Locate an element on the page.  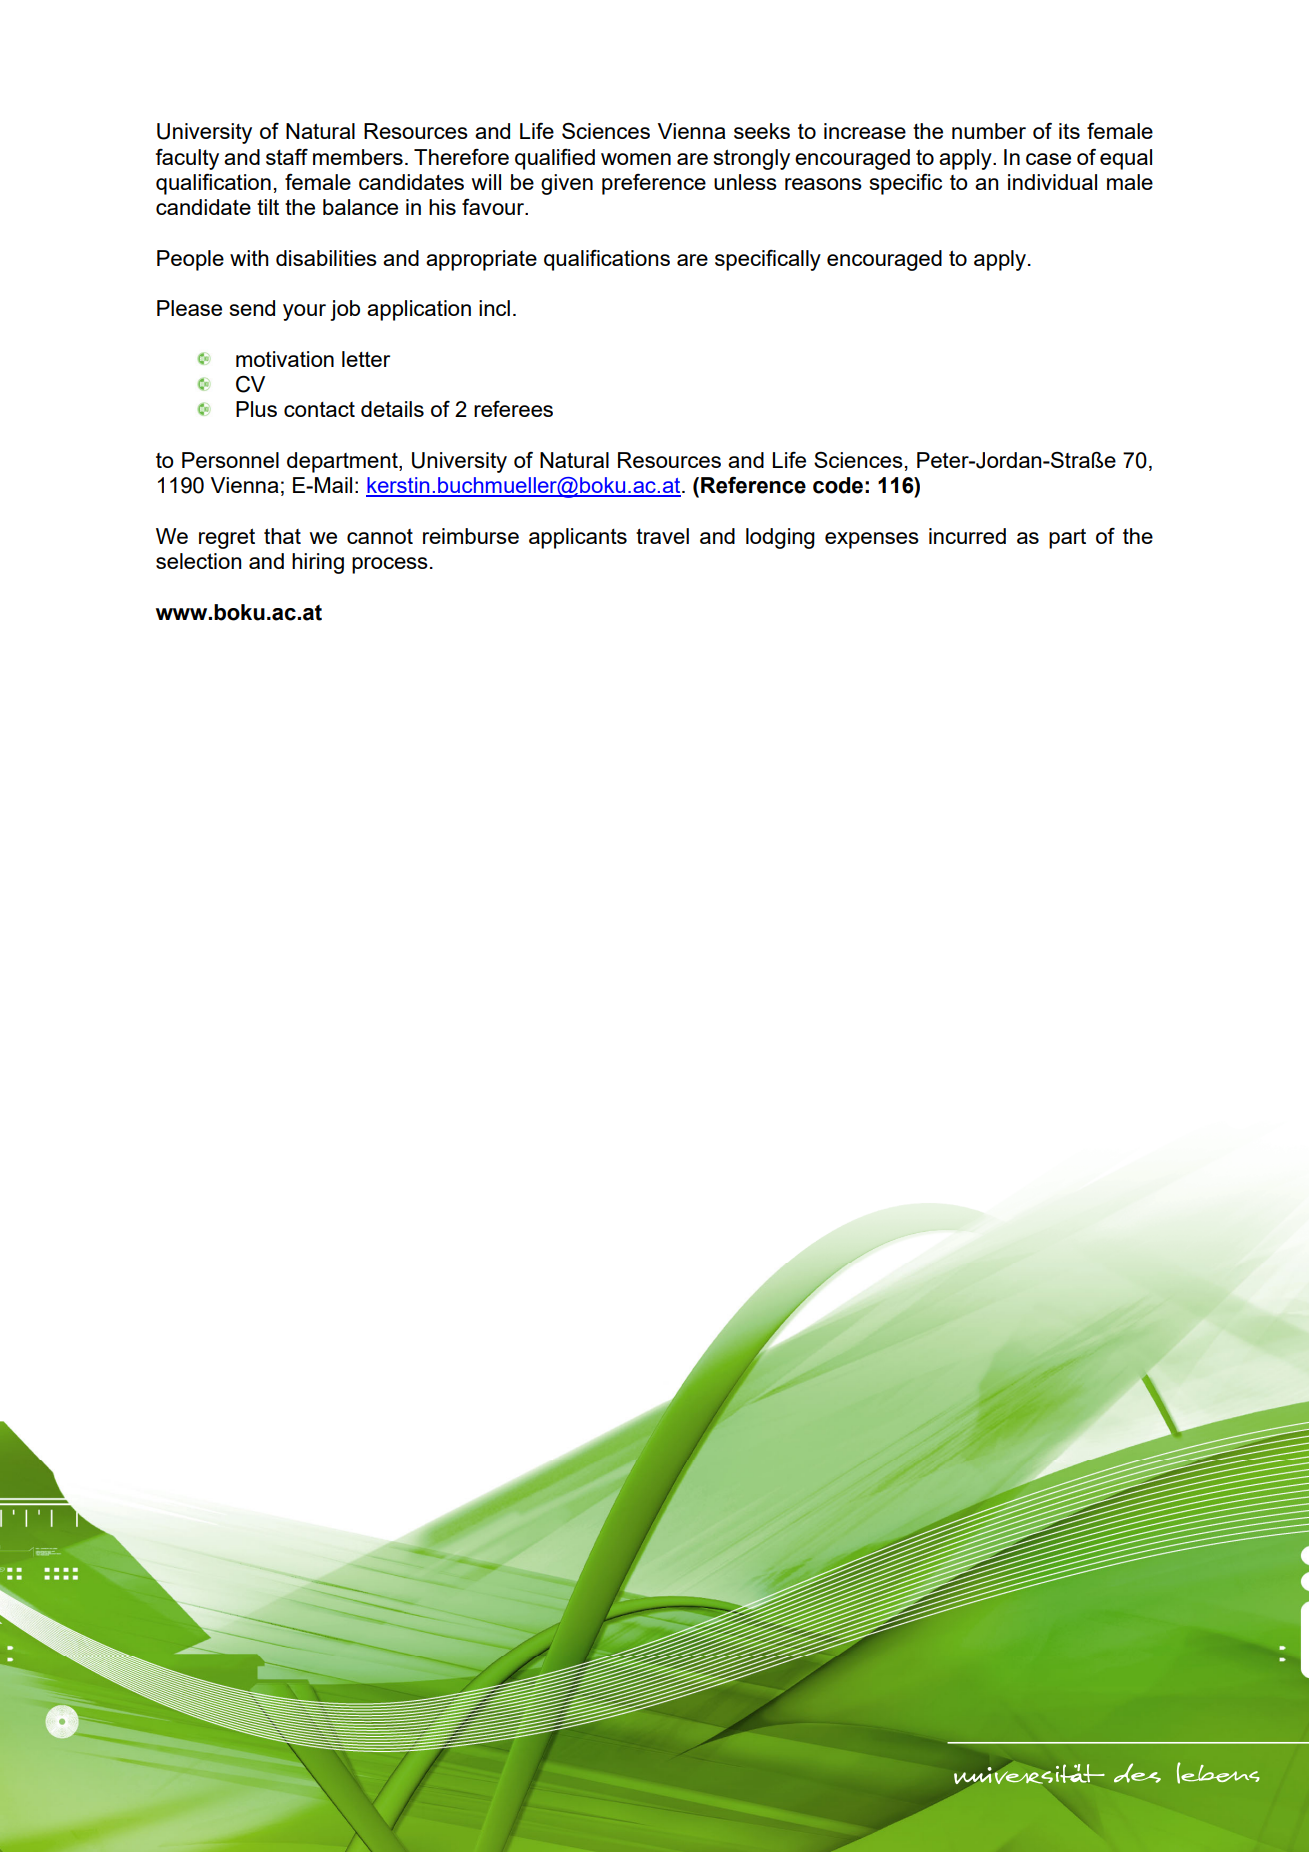
Personnel is located at coordinates (230, 460).
